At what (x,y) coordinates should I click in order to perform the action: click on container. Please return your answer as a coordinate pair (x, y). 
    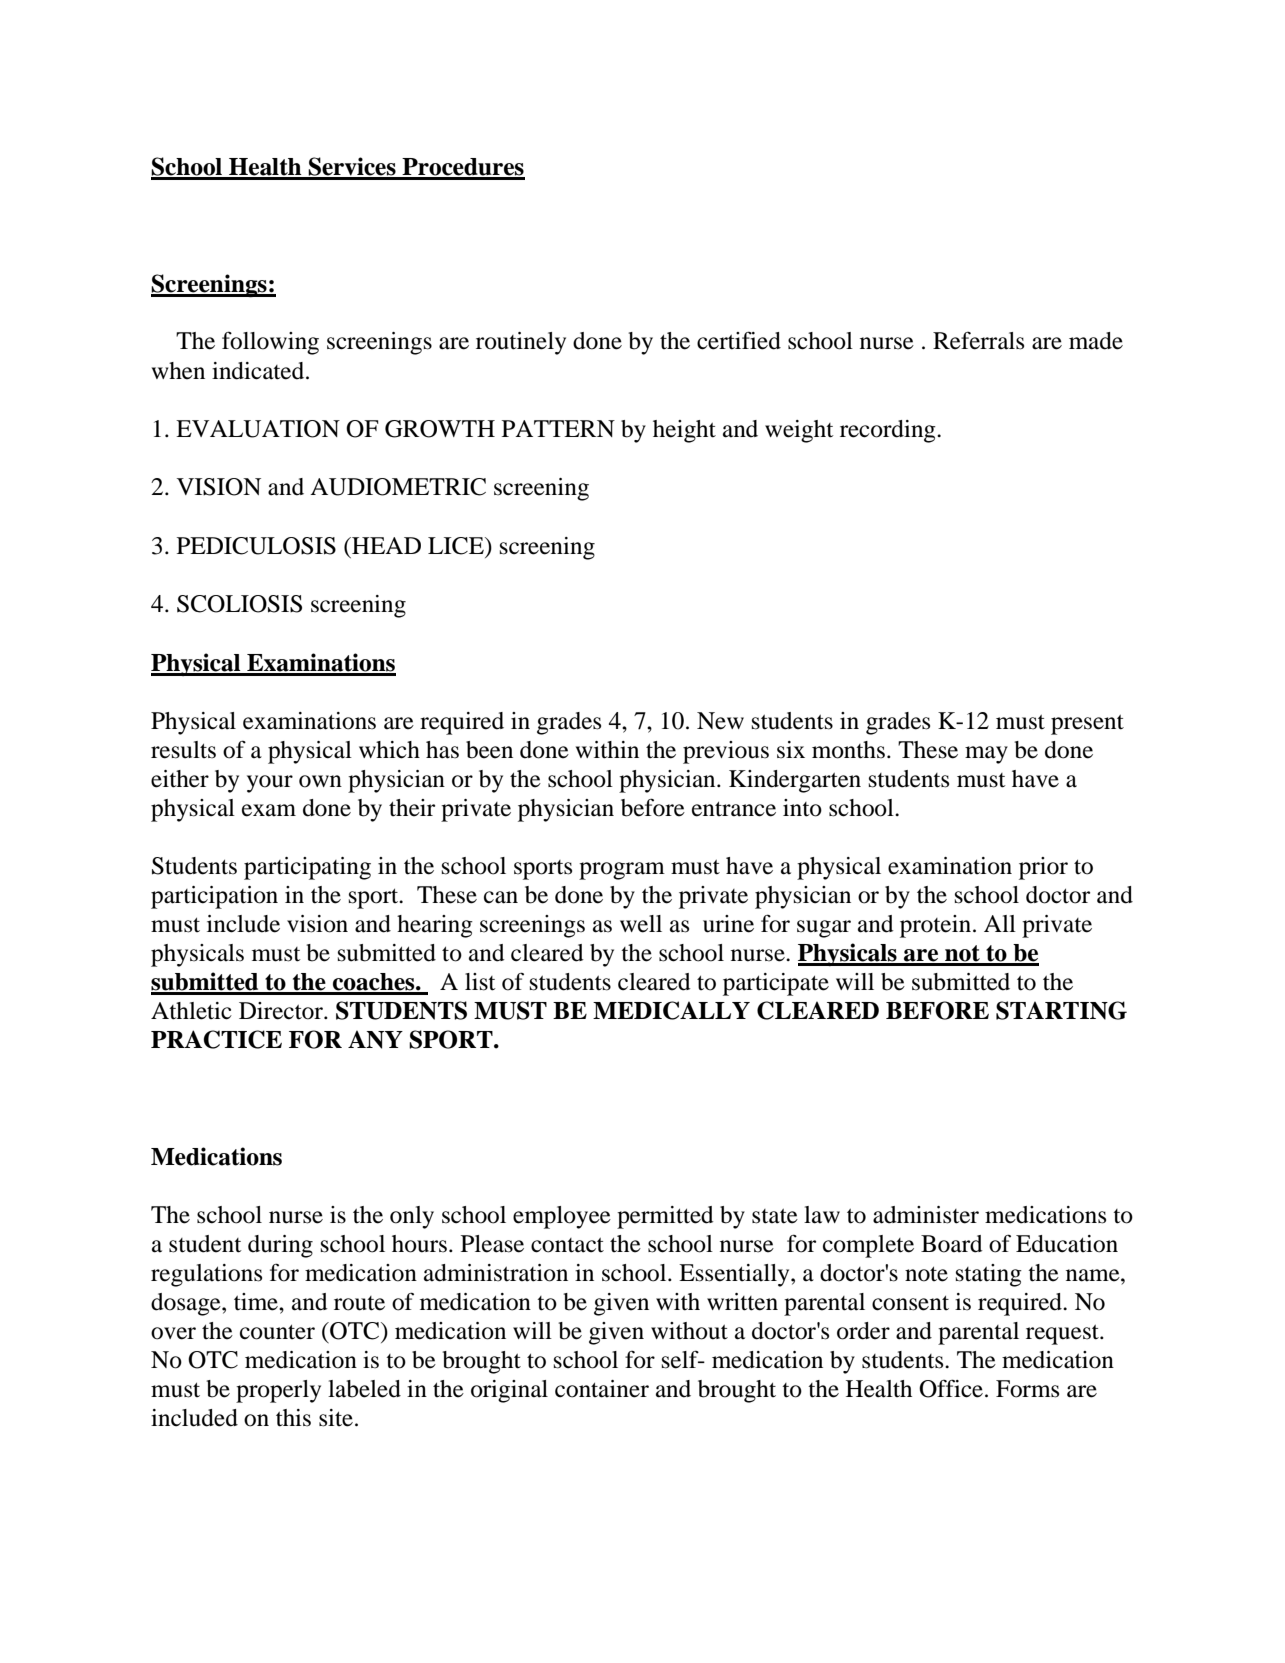
    Looking at the image, I should click on (602, 1389).
